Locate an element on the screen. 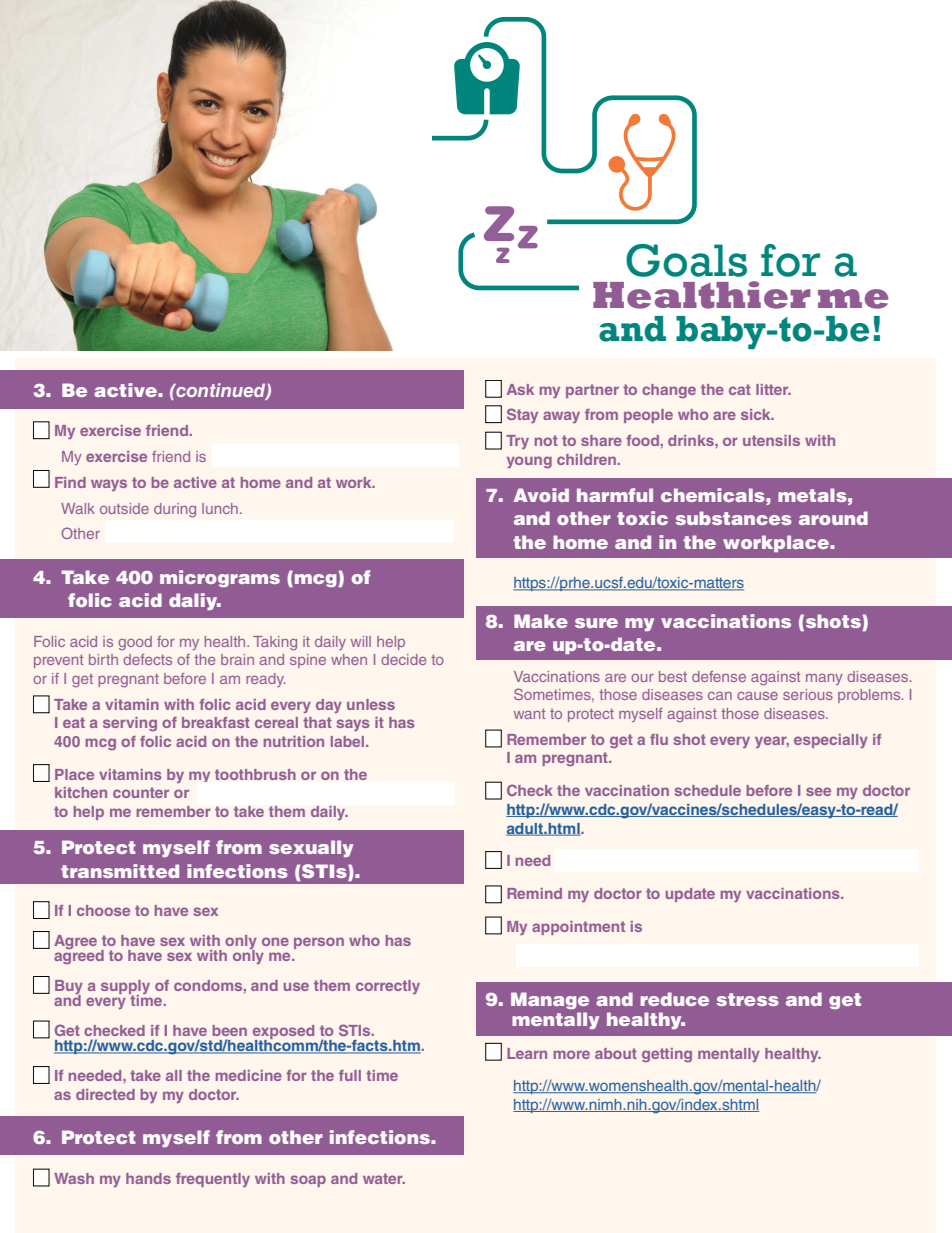 Image resolution: width=952 pixels, height=1233 pixels. ways is located at coordinates (109, 485).
